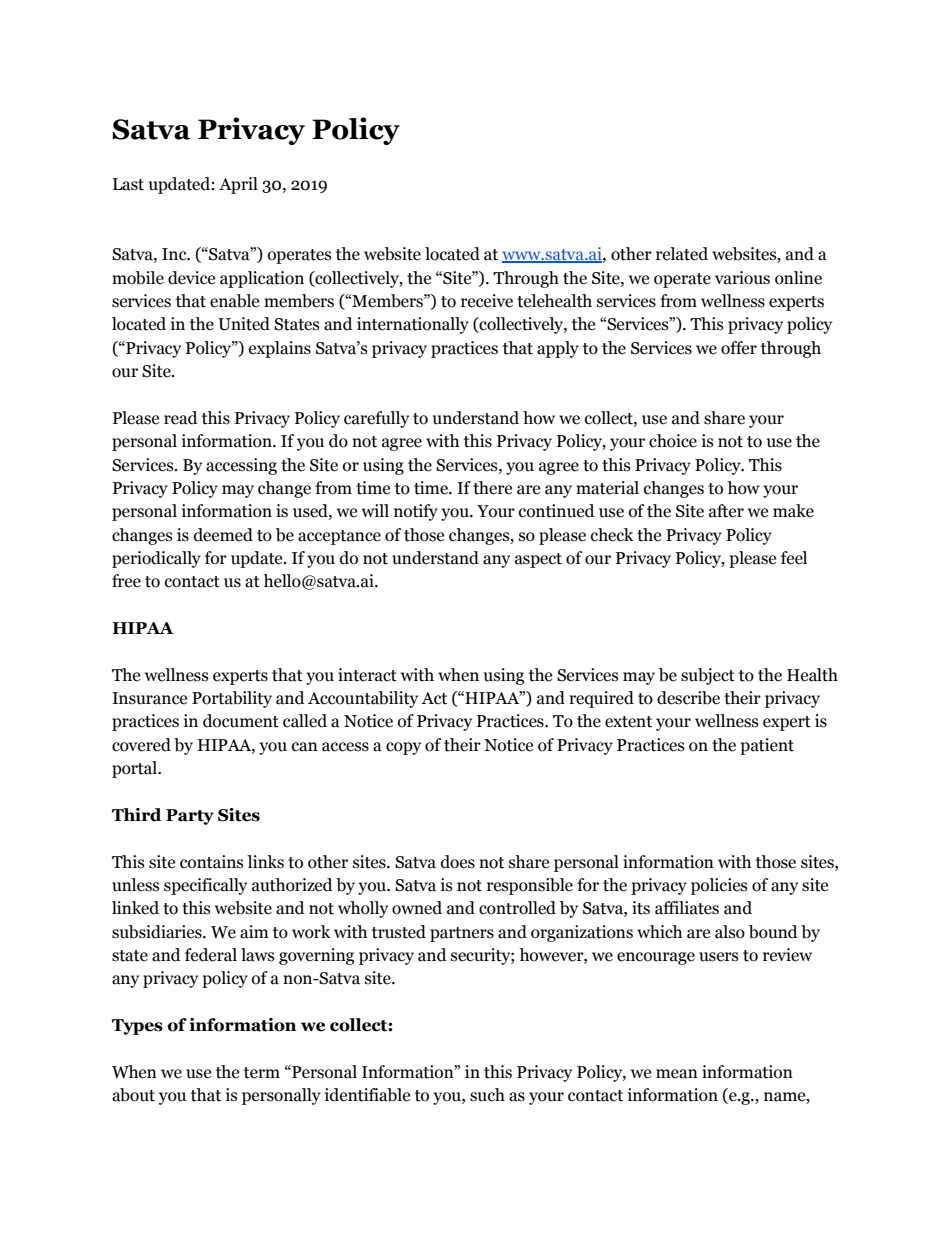 Image resolution: width=952 pixels, height=1233 pixels. Describe the element at coordinates (223, 535) in the screenshot. I see `deemed` at that location.
